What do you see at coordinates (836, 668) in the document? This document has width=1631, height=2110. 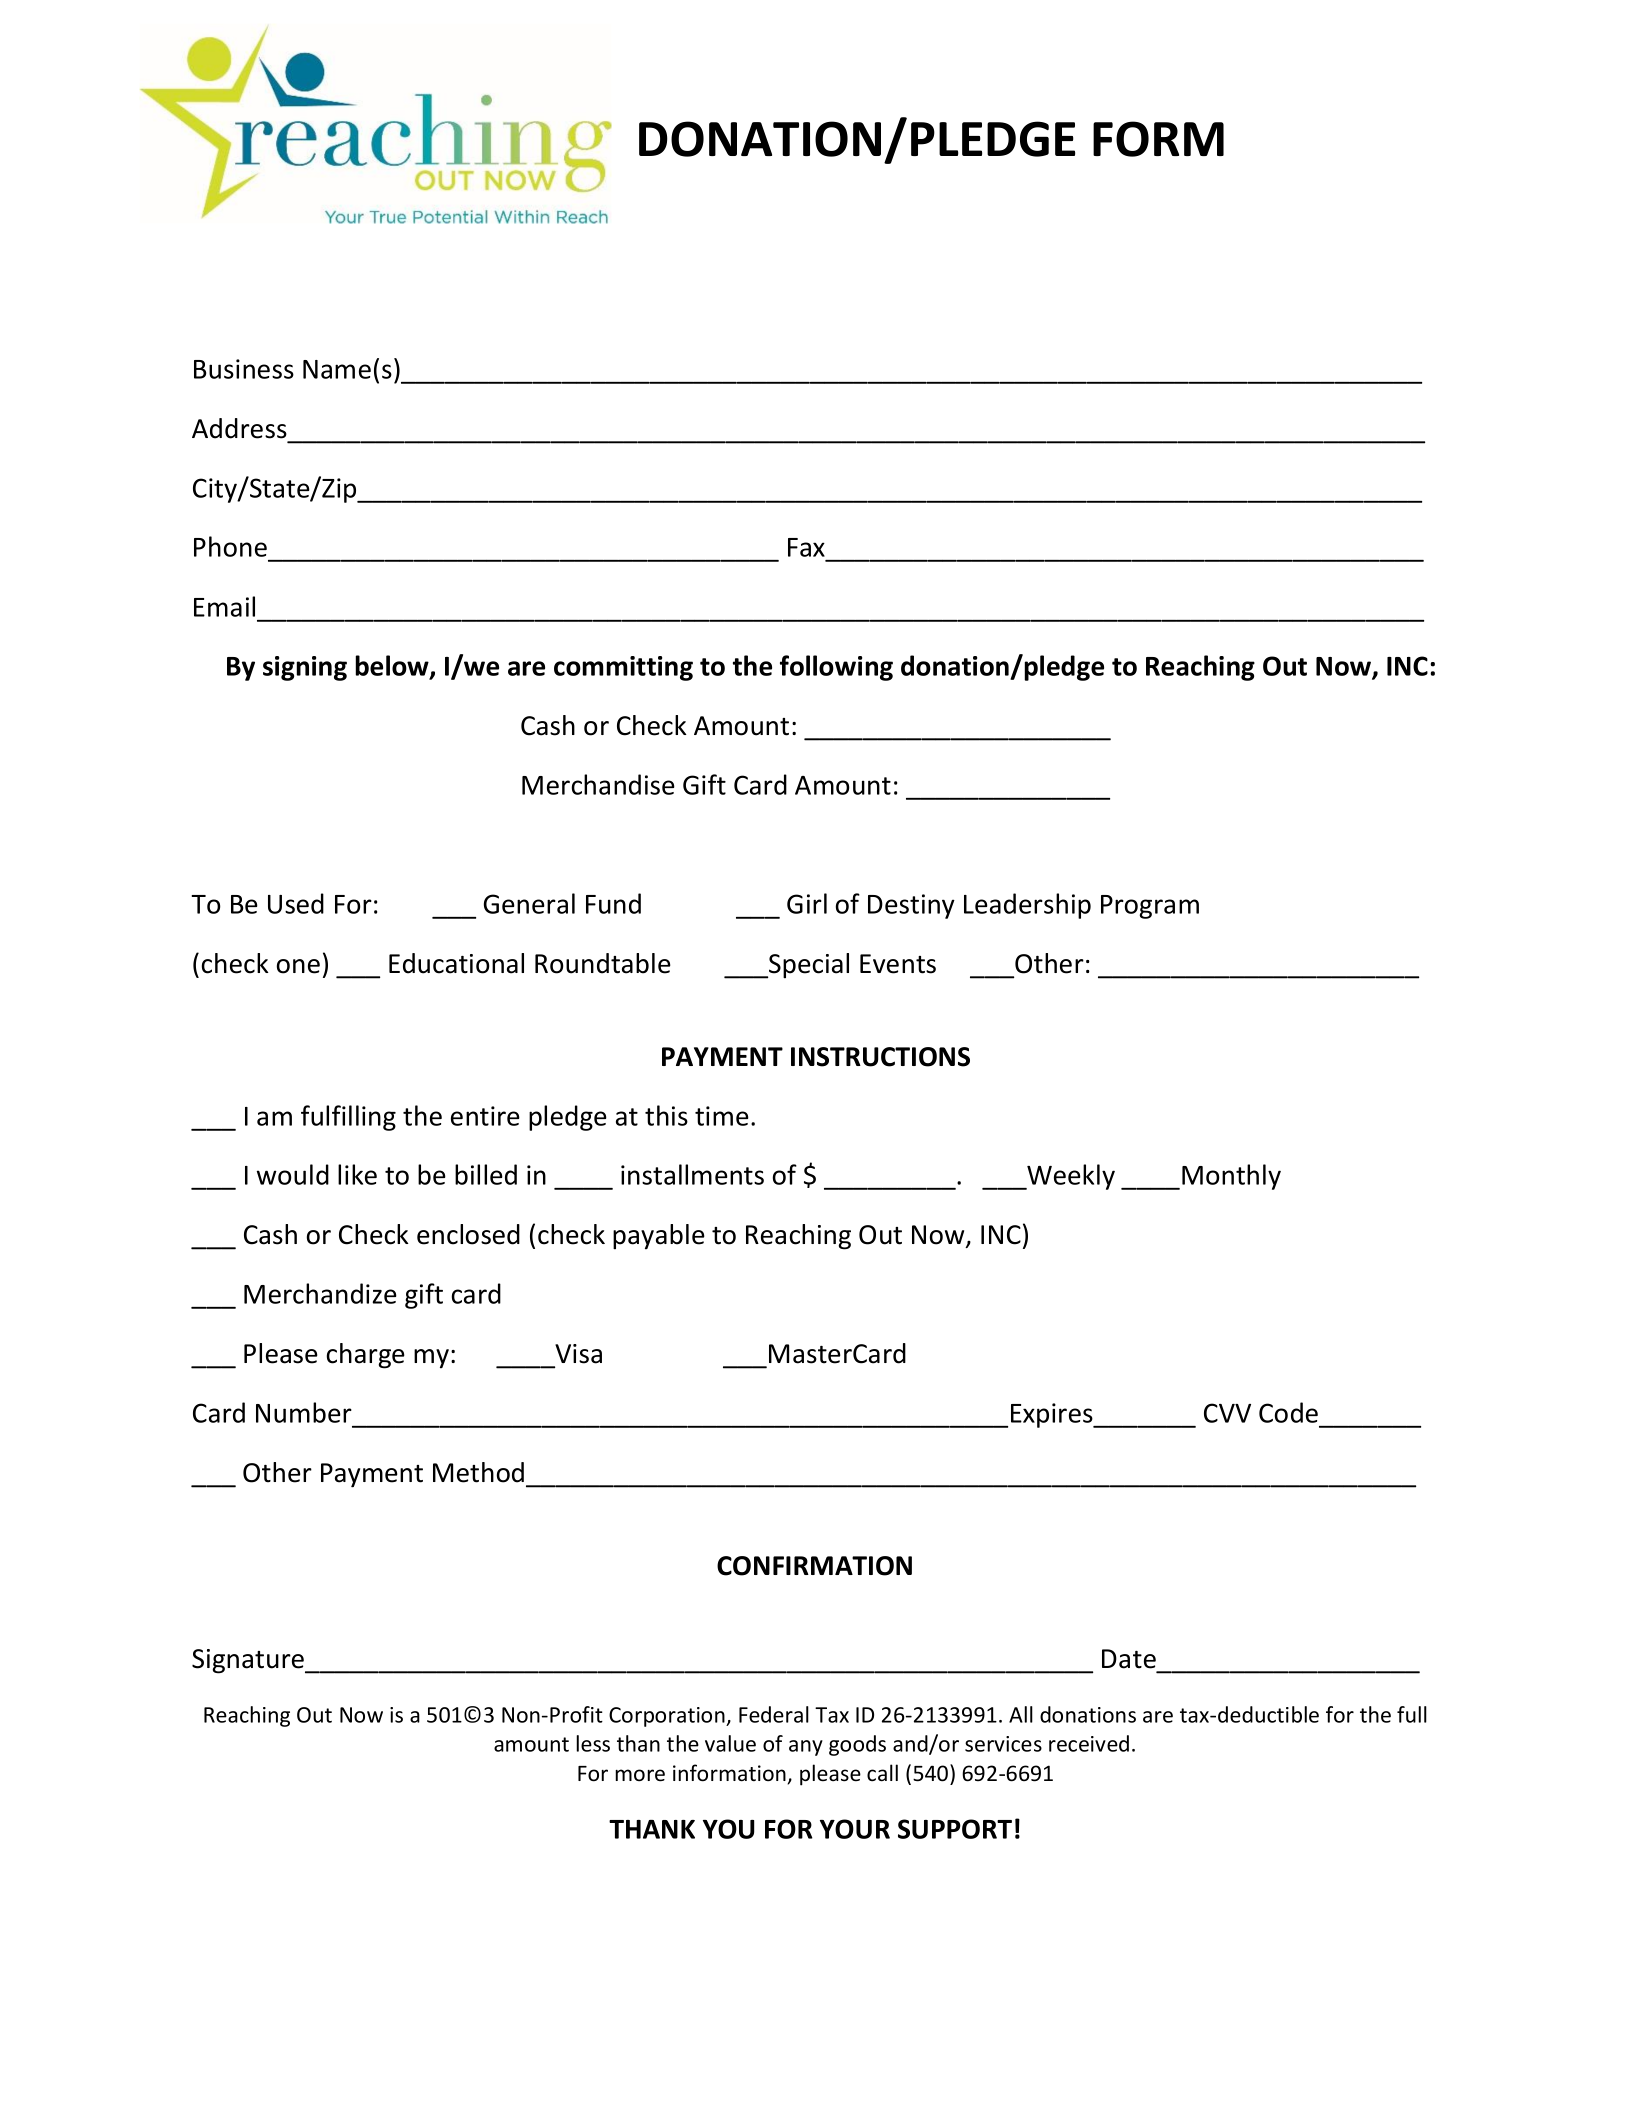 I see `following` at bounding box center [836, 668].
